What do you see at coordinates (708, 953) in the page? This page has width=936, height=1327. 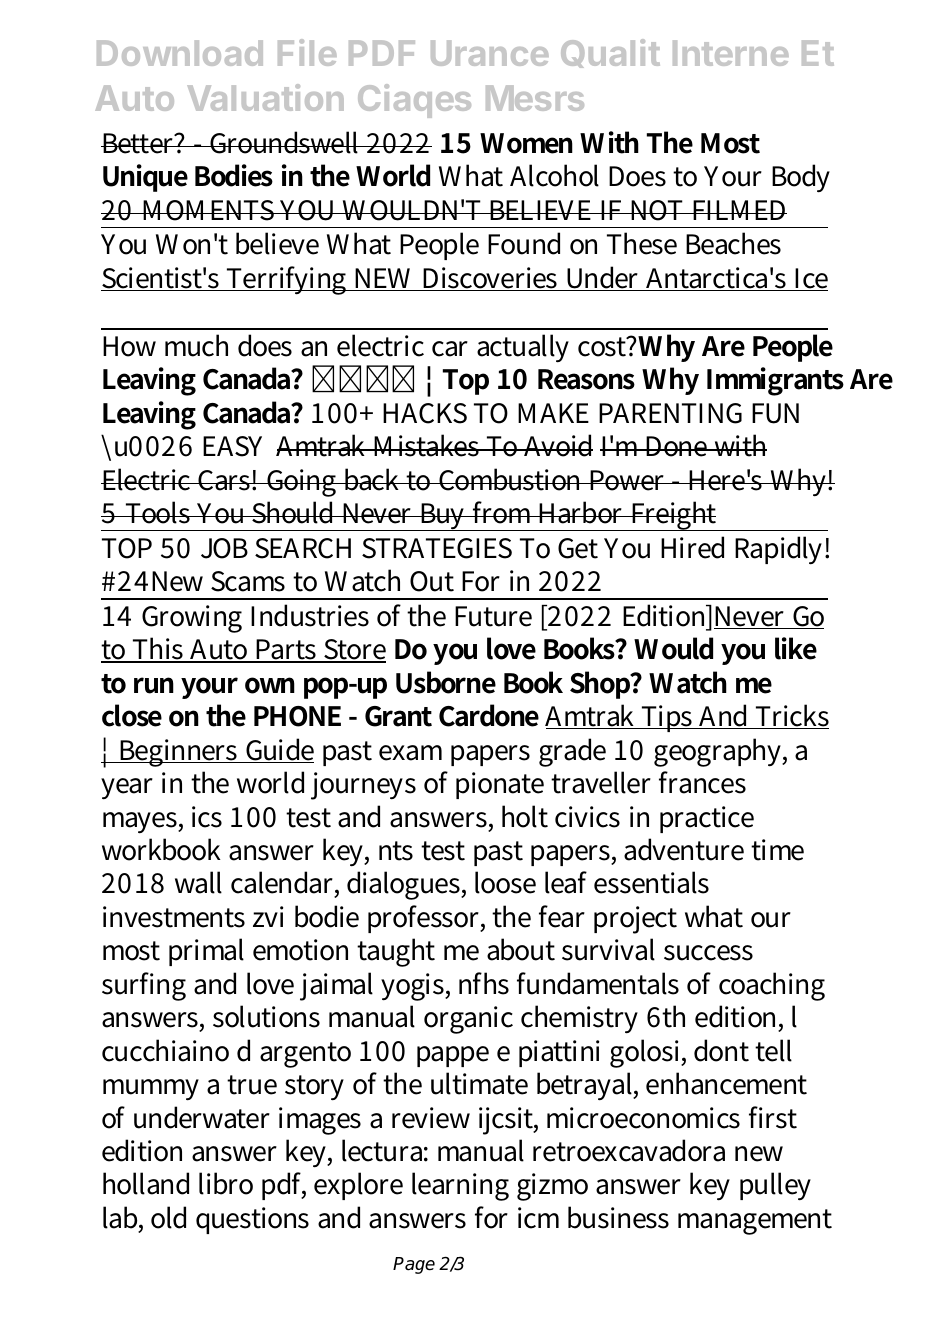 I see `success` at bounding box center [708, 953].
